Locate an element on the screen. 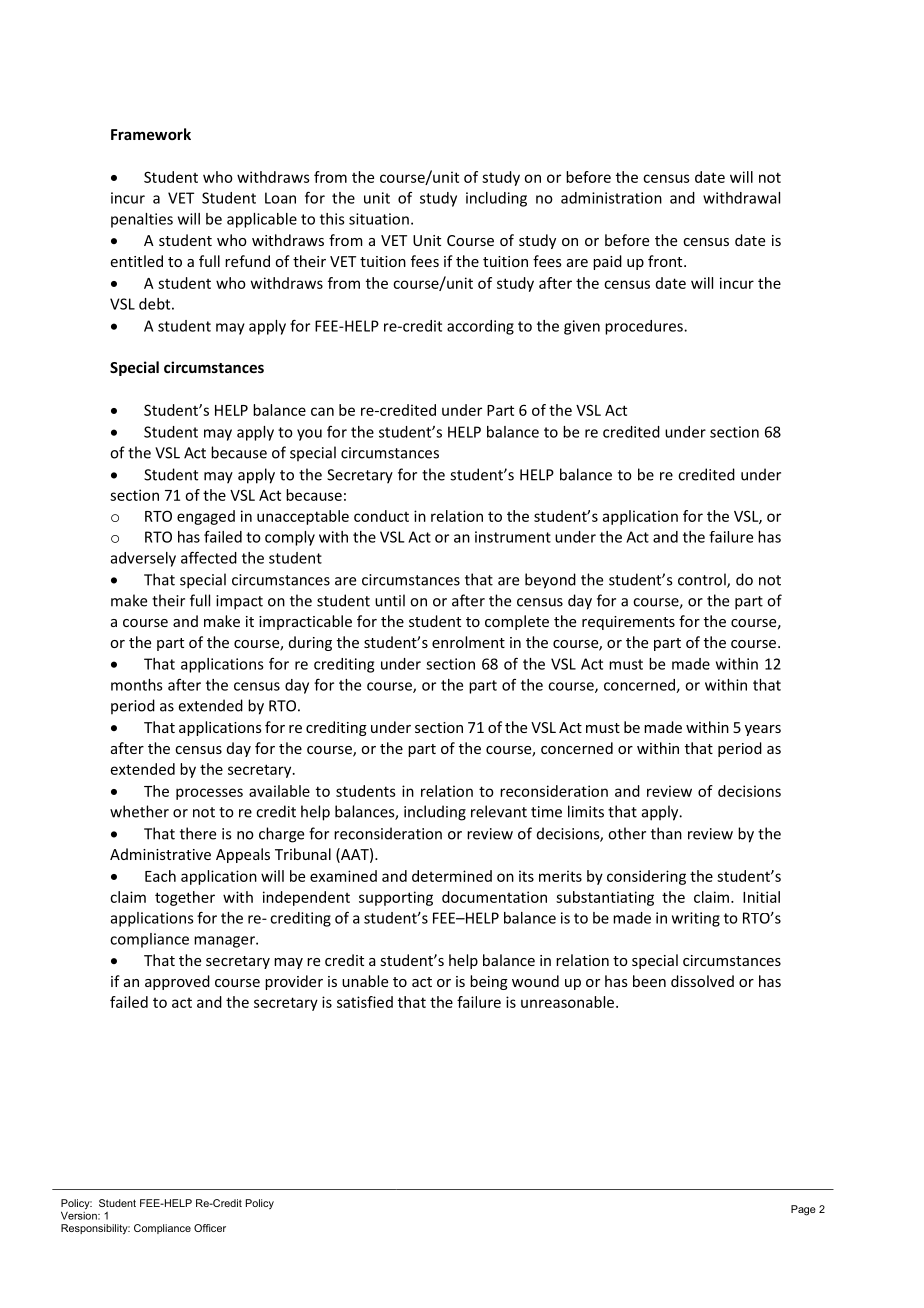 The image size is (924, 1308). documentation is located at coordinates (494, 897).
